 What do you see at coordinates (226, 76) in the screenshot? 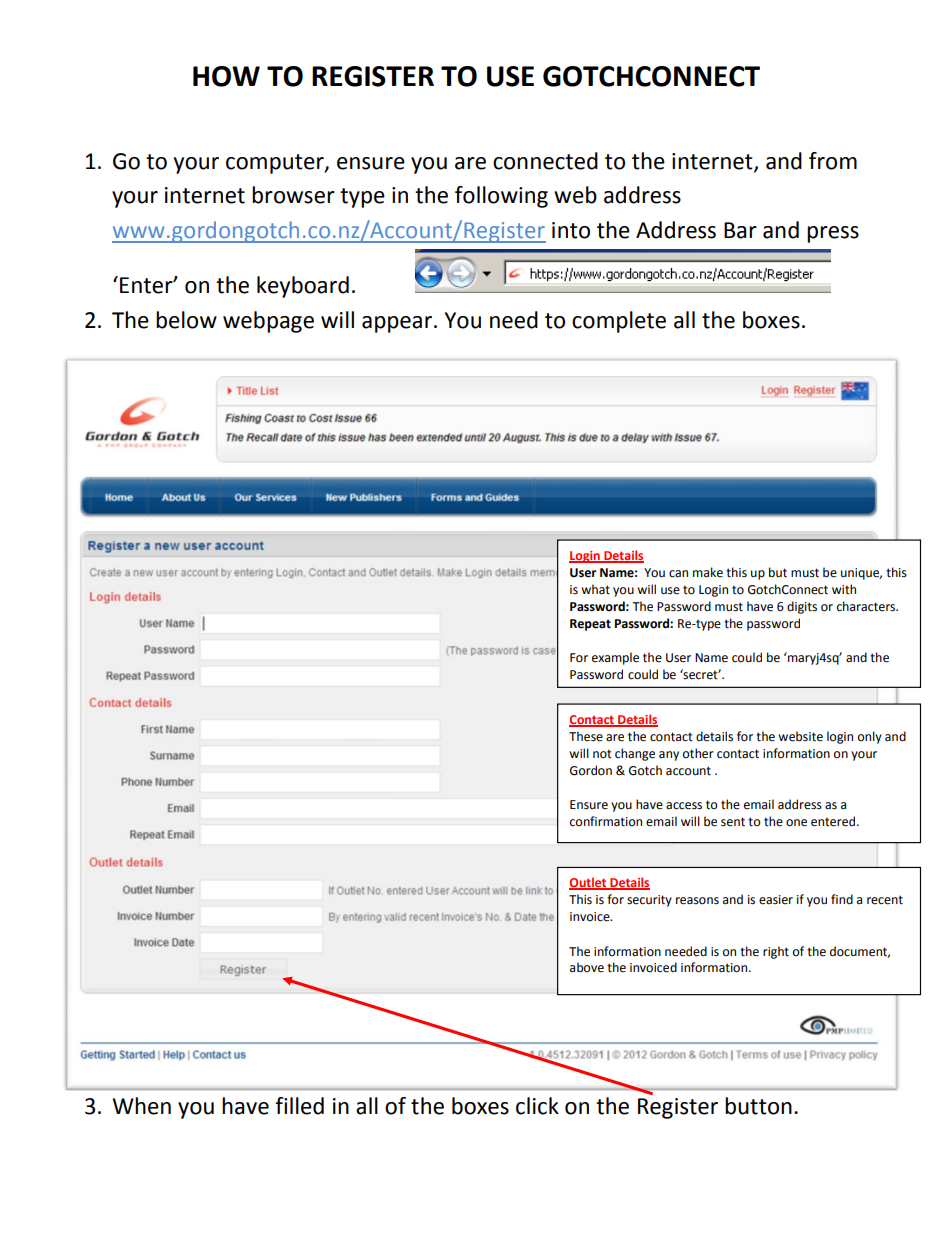
I see `HOW` at bounding box center [226, 76].
